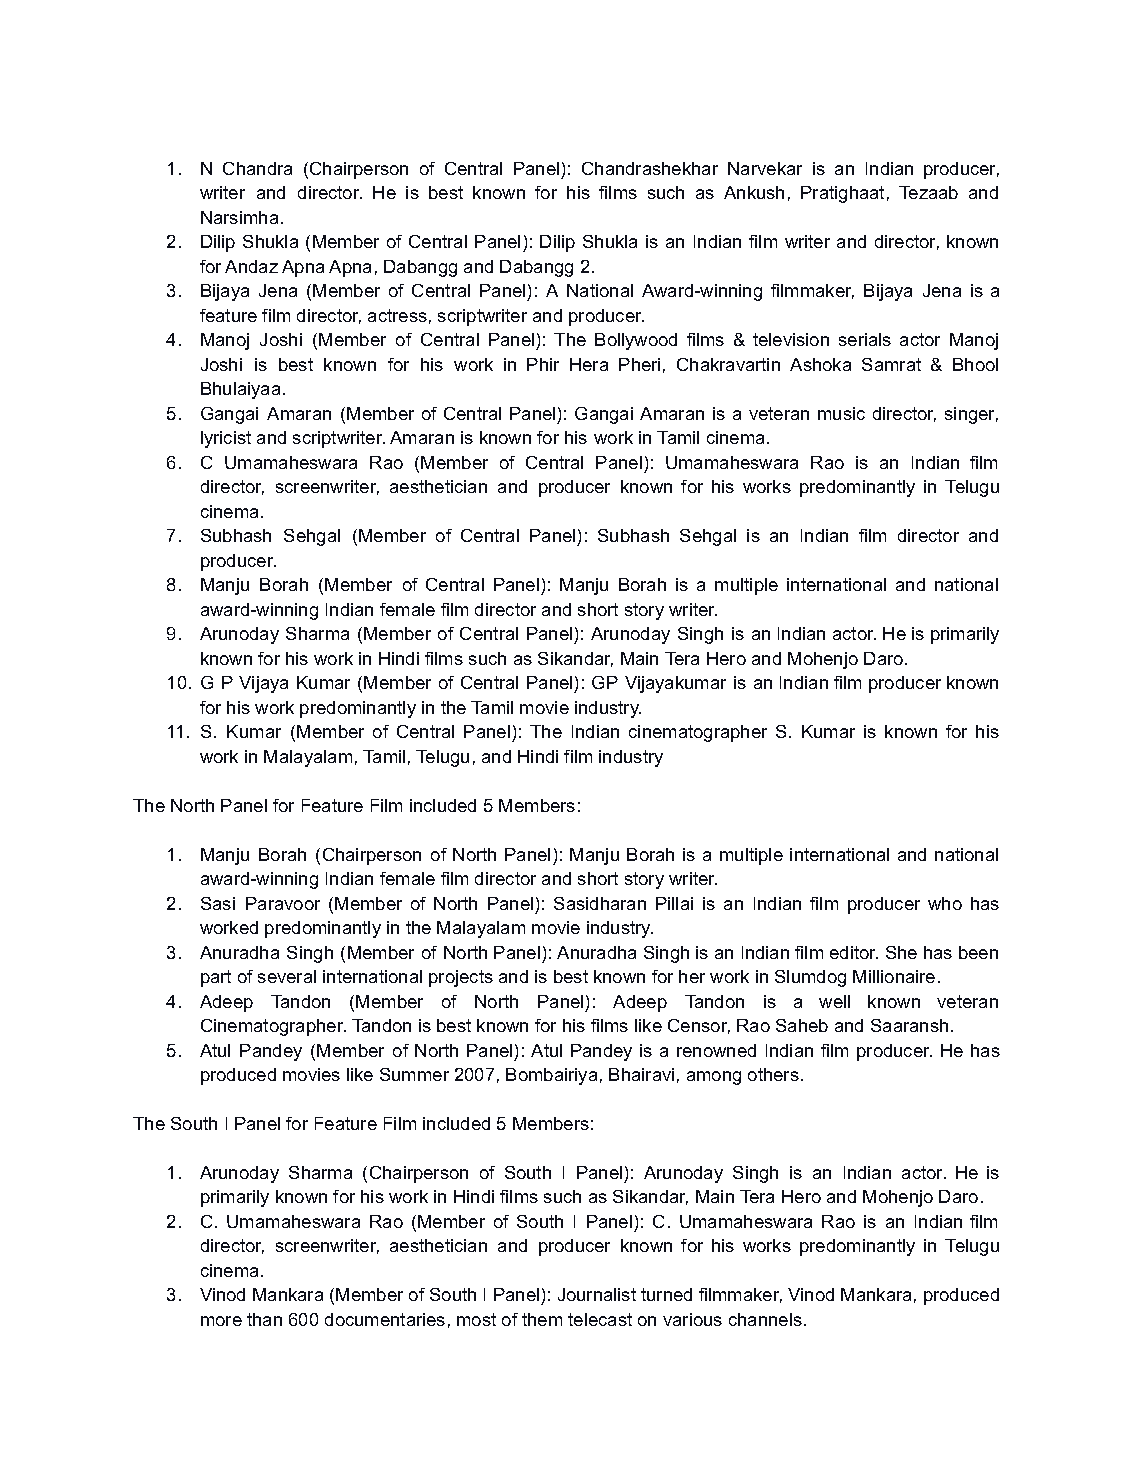 Image resolution: width=1134 pixels, height=1467 pixels. Describe the element at coordinates (636, 341) in the screenshot. I see `Bollywood` at that location.
